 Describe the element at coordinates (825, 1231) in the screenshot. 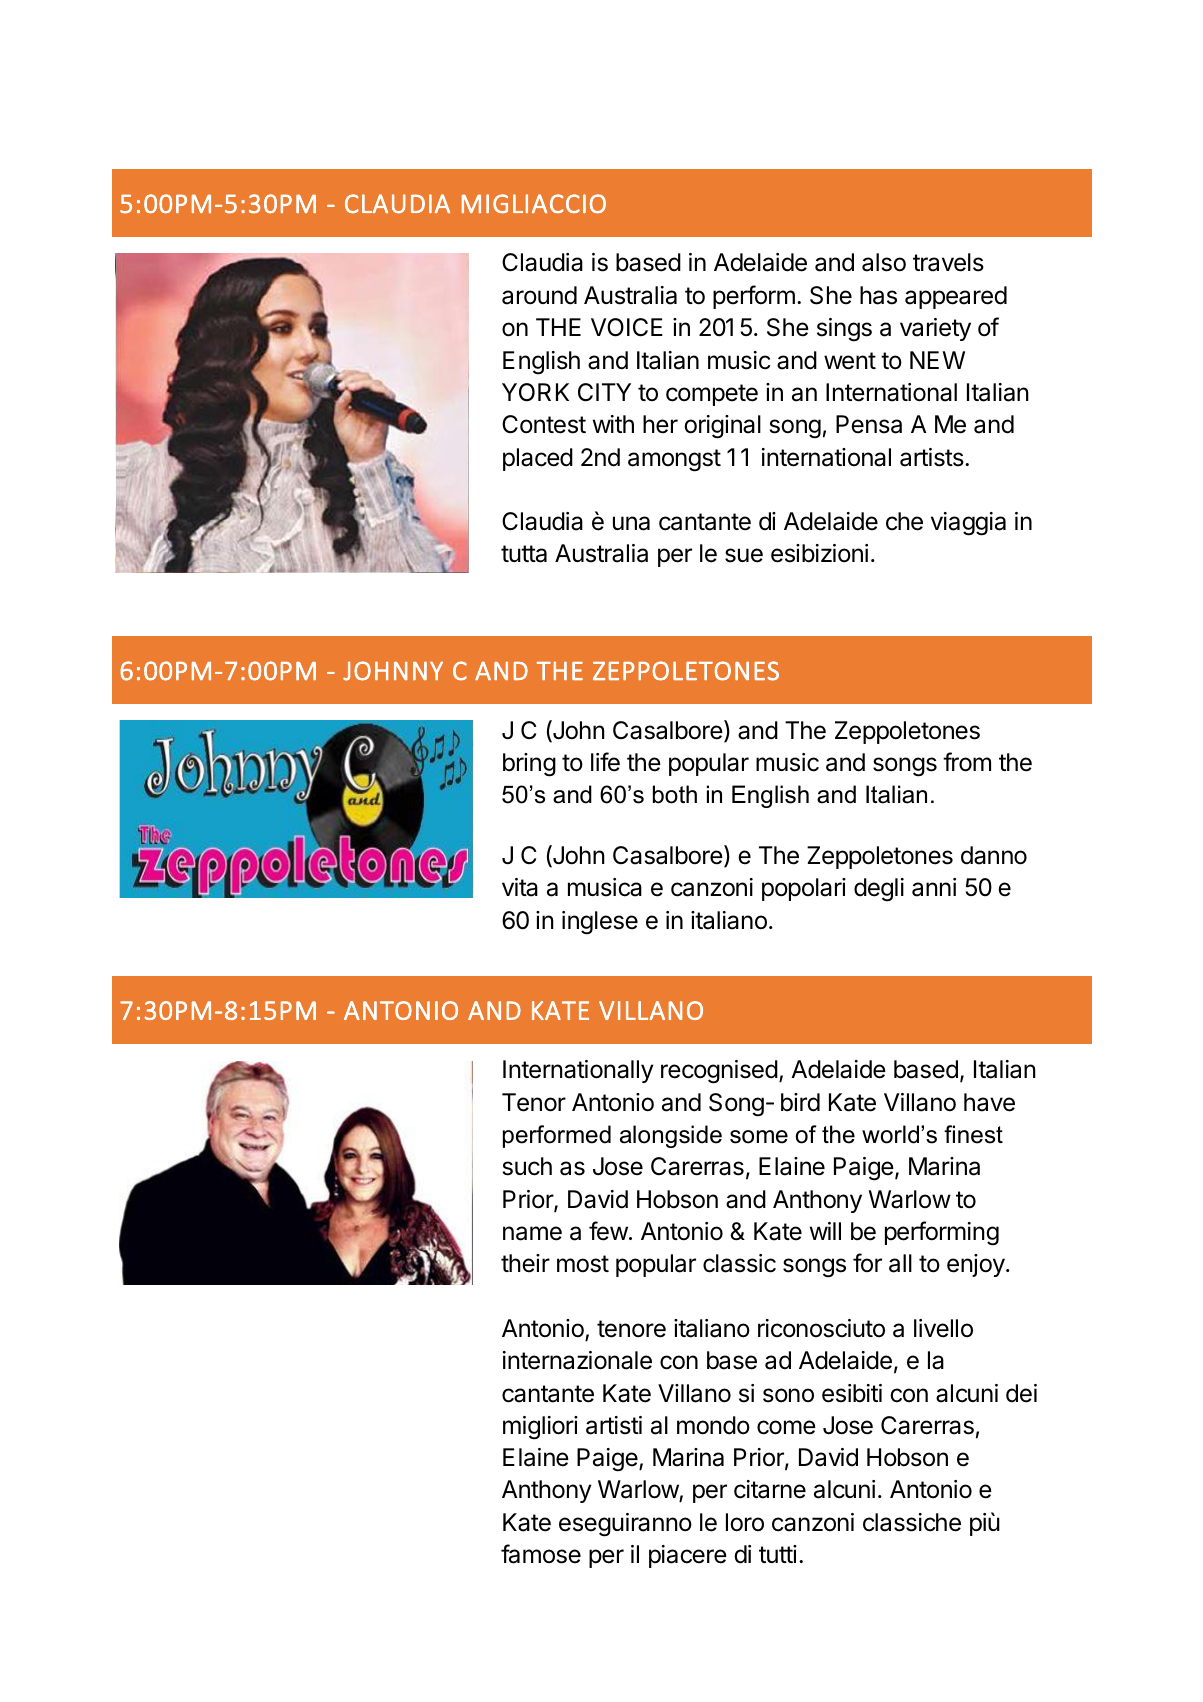

I see `will` at that location.
